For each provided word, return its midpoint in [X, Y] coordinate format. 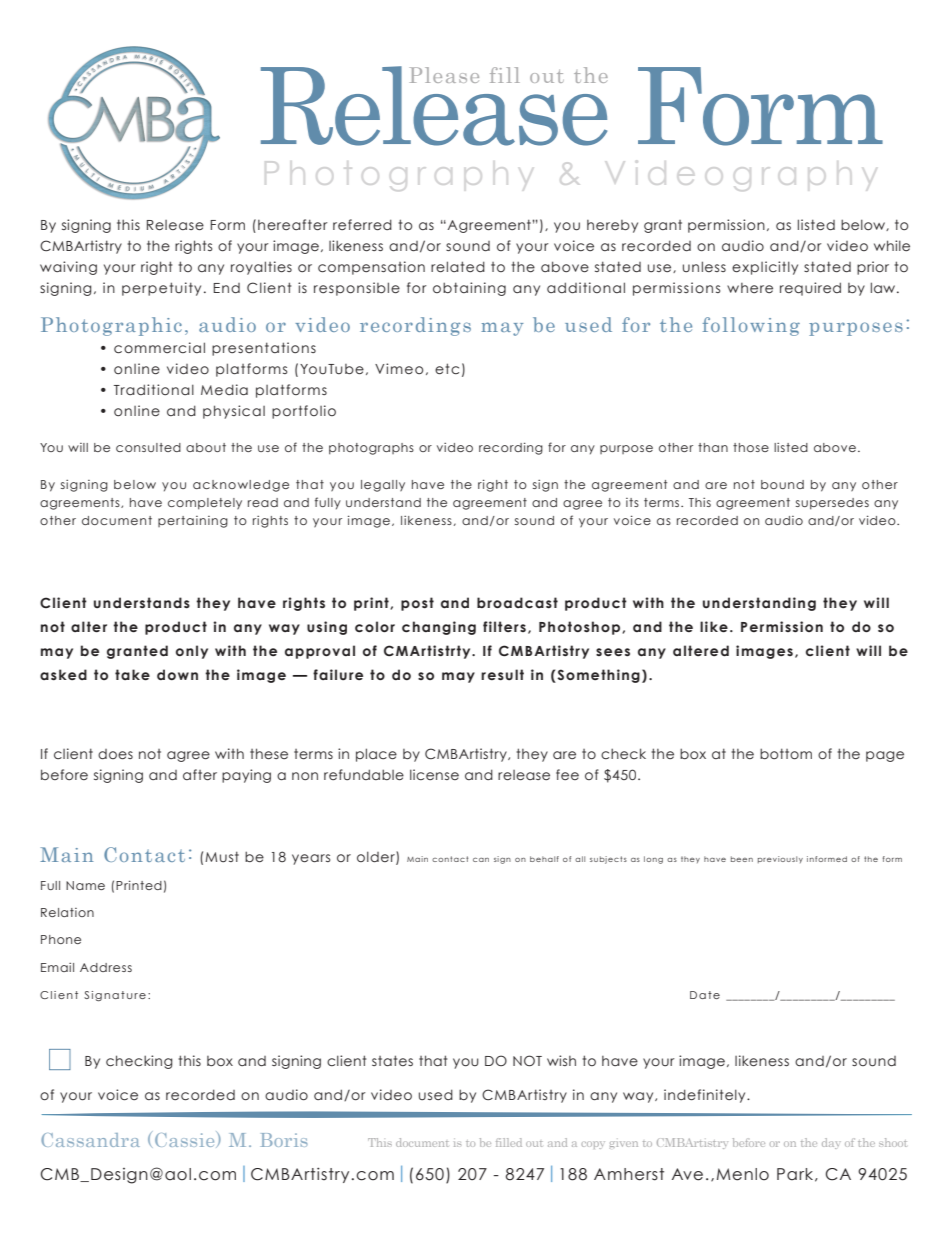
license [434, 774]
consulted [148, 447]
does [115, 754]
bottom [786, 754]
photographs [371, 449]
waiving [68, 268]
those [751, 447]
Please [444, 75]
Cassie [186, 1139]
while [892, 245]
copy [593, 1145]
